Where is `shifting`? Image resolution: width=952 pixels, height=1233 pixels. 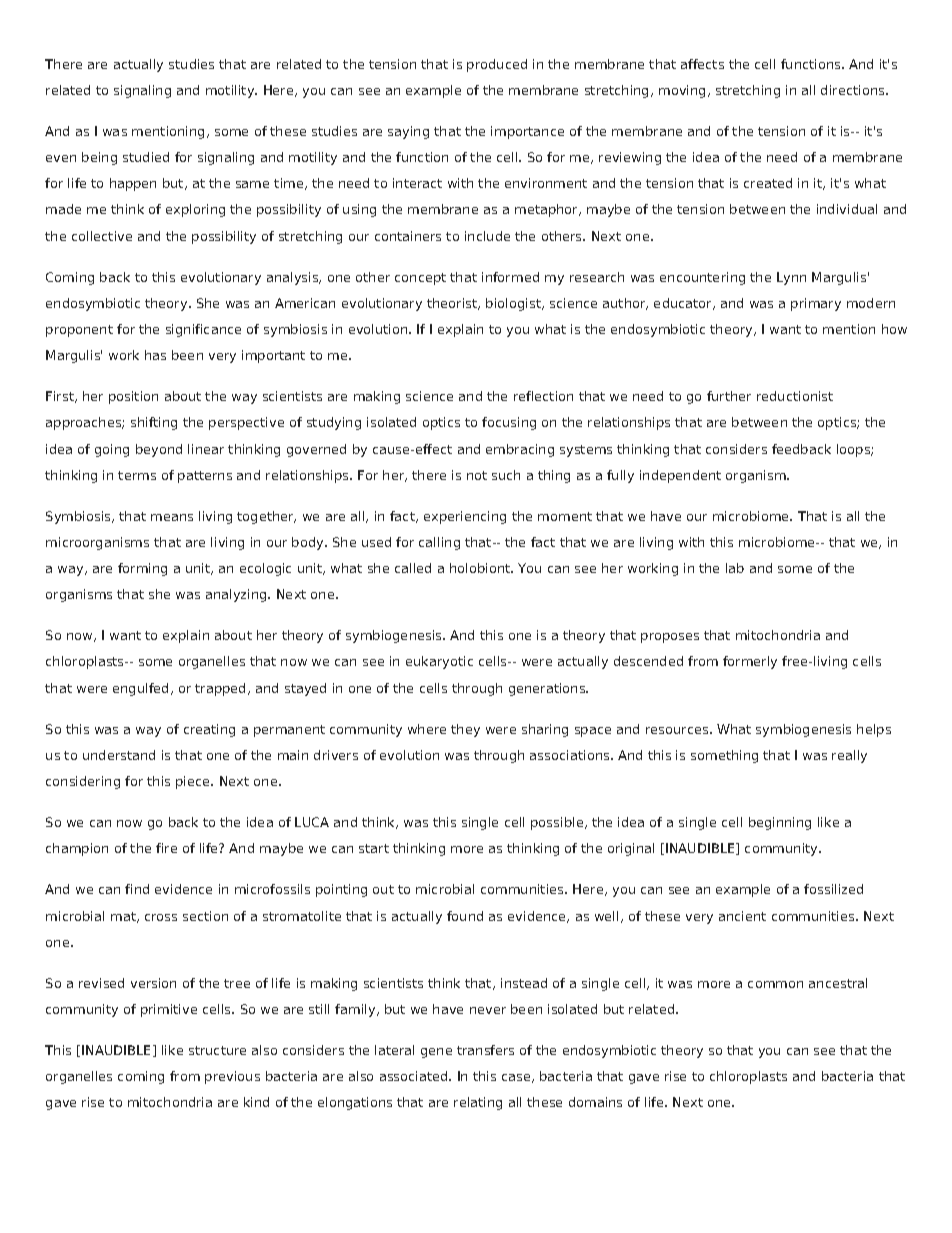
shifting is located at coordinates (154, 423).
